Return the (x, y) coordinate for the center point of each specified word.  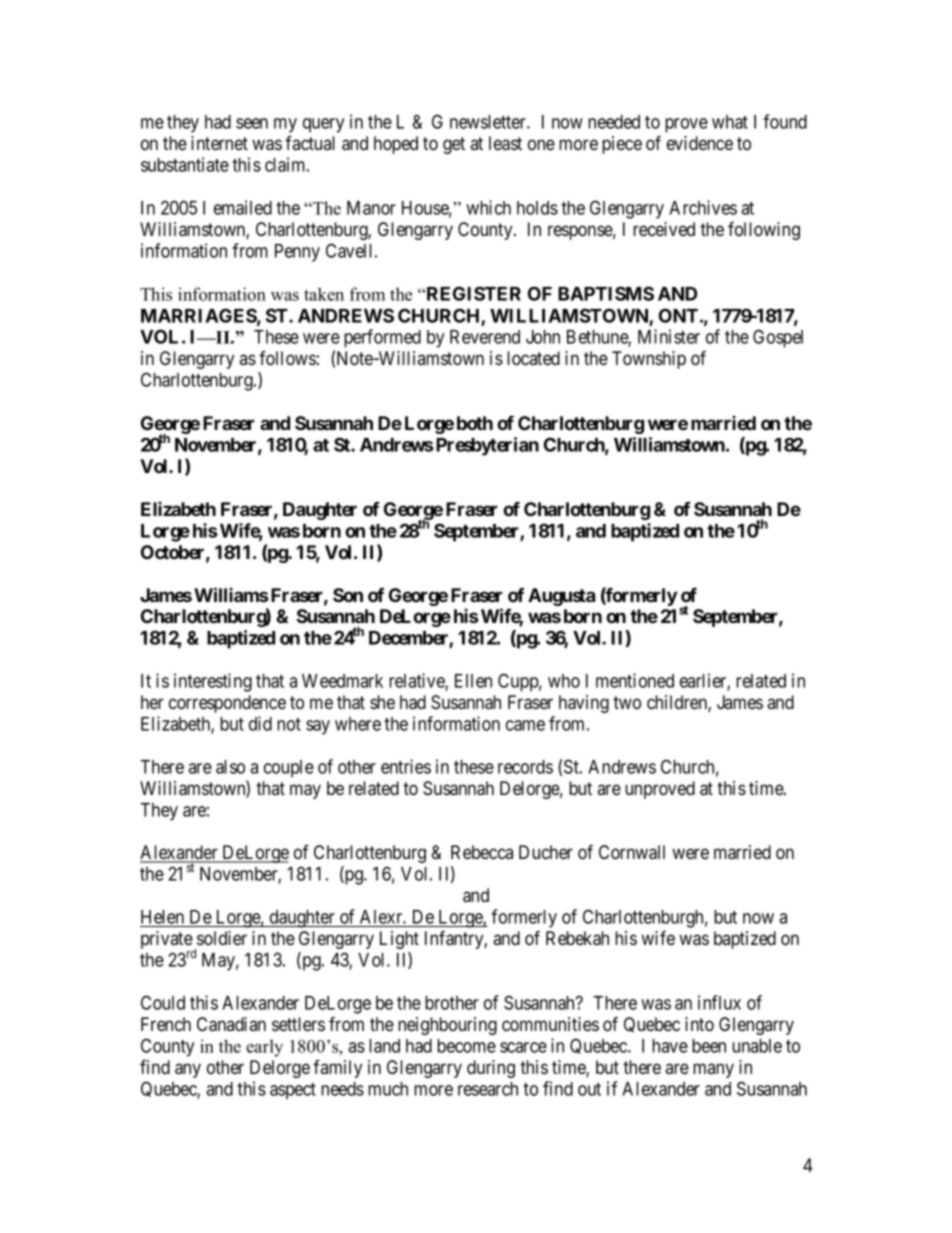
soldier (222, 938)
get (454, 145)
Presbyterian (487, 446)
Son (348, 595)
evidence (700, 143)
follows (287, 358)
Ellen (473, 681)
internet (219, 143)
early (264, 1048)
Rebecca (482, 852)
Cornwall (632, 852)
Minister (669, 336)
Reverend (485, 337)
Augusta (561, 597)
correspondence (227, 704)
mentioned (635, 680)
